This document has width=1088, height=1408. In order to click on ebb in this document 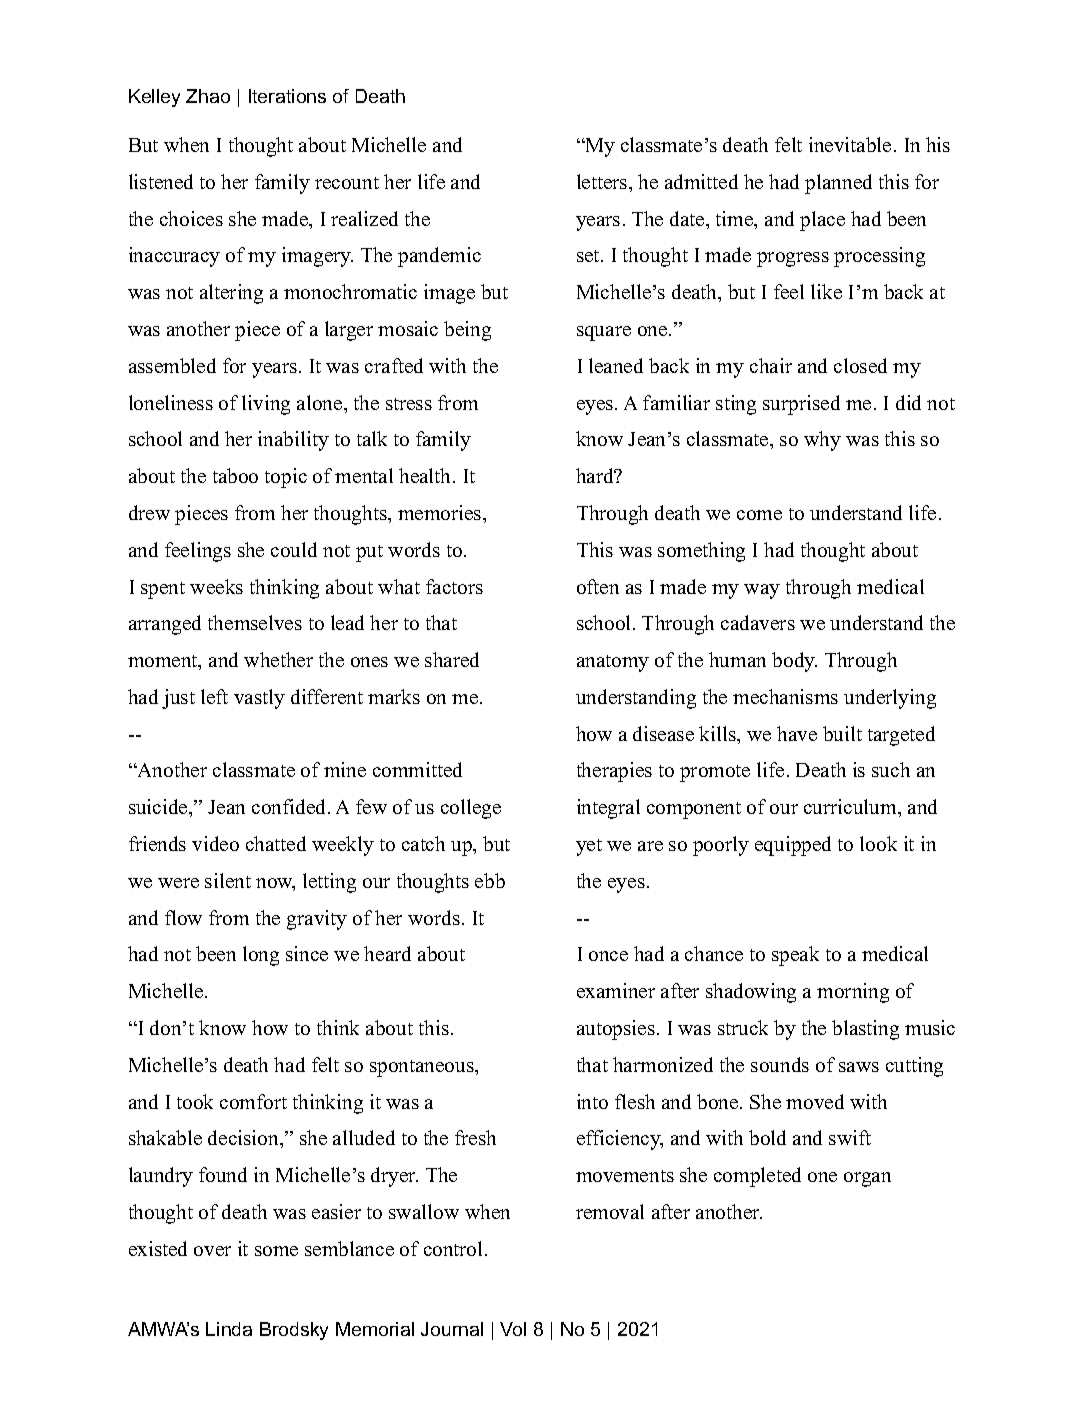, I will do `click(490, 880)`.
